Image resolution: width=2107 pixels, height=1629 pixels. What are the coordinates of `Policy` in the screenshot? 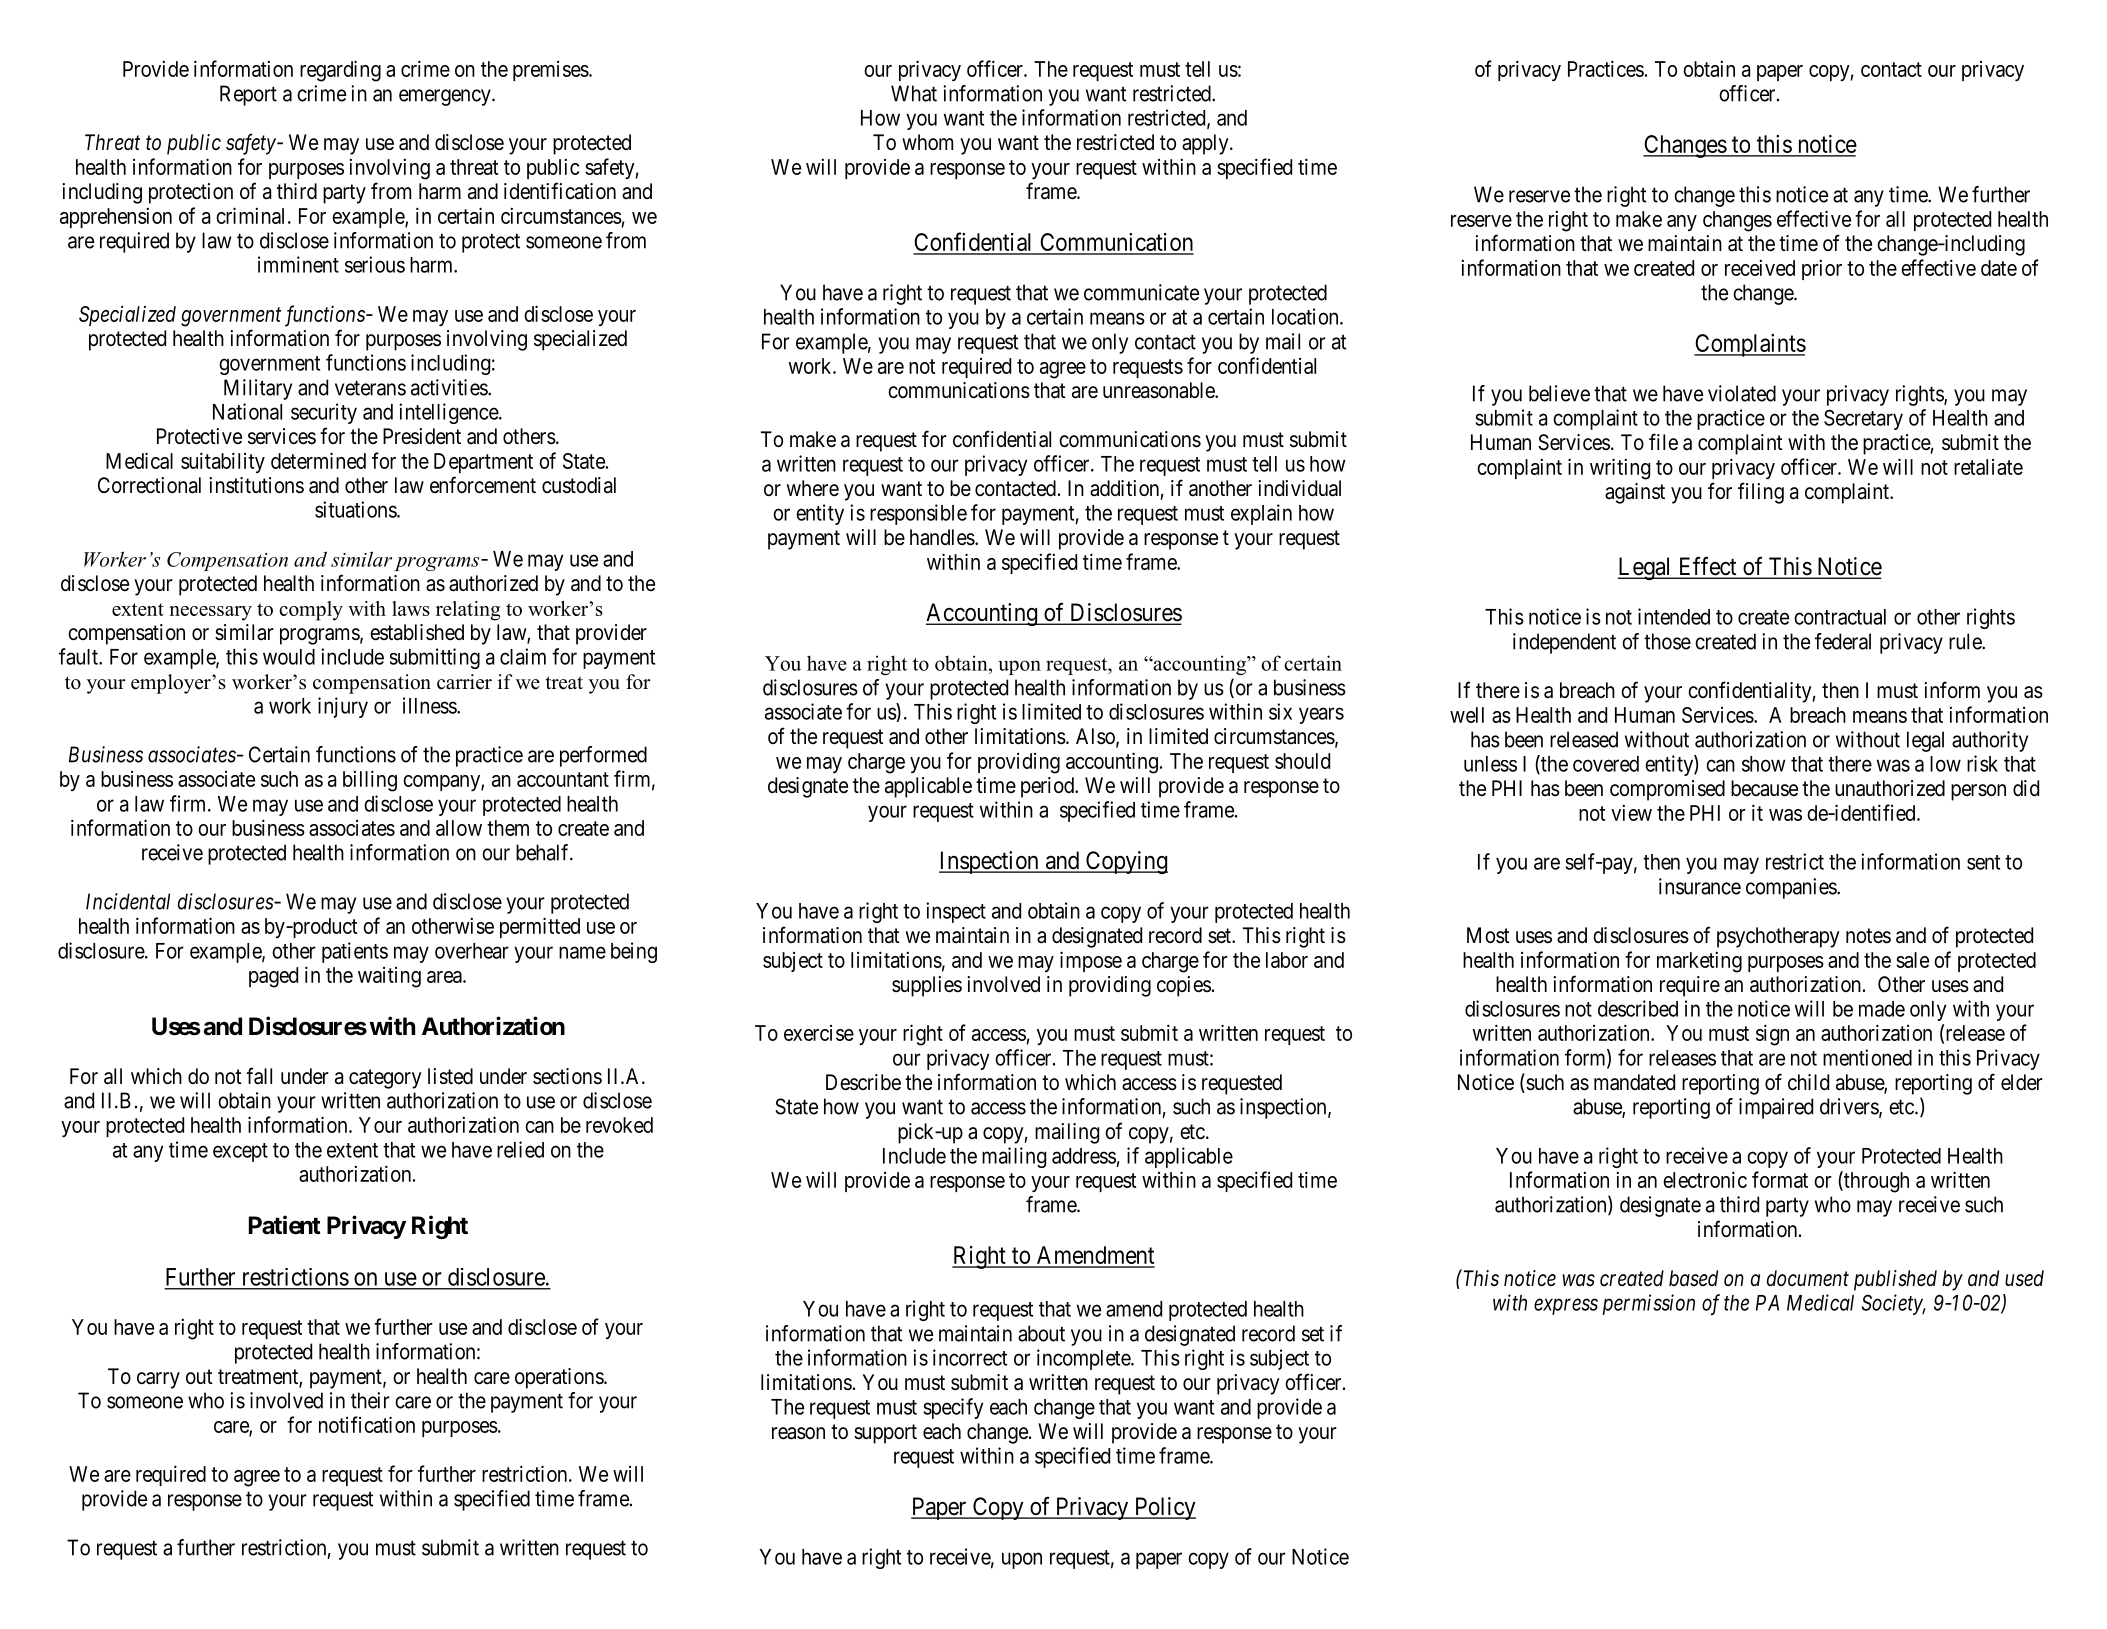 It's located at (1164, 1508).
